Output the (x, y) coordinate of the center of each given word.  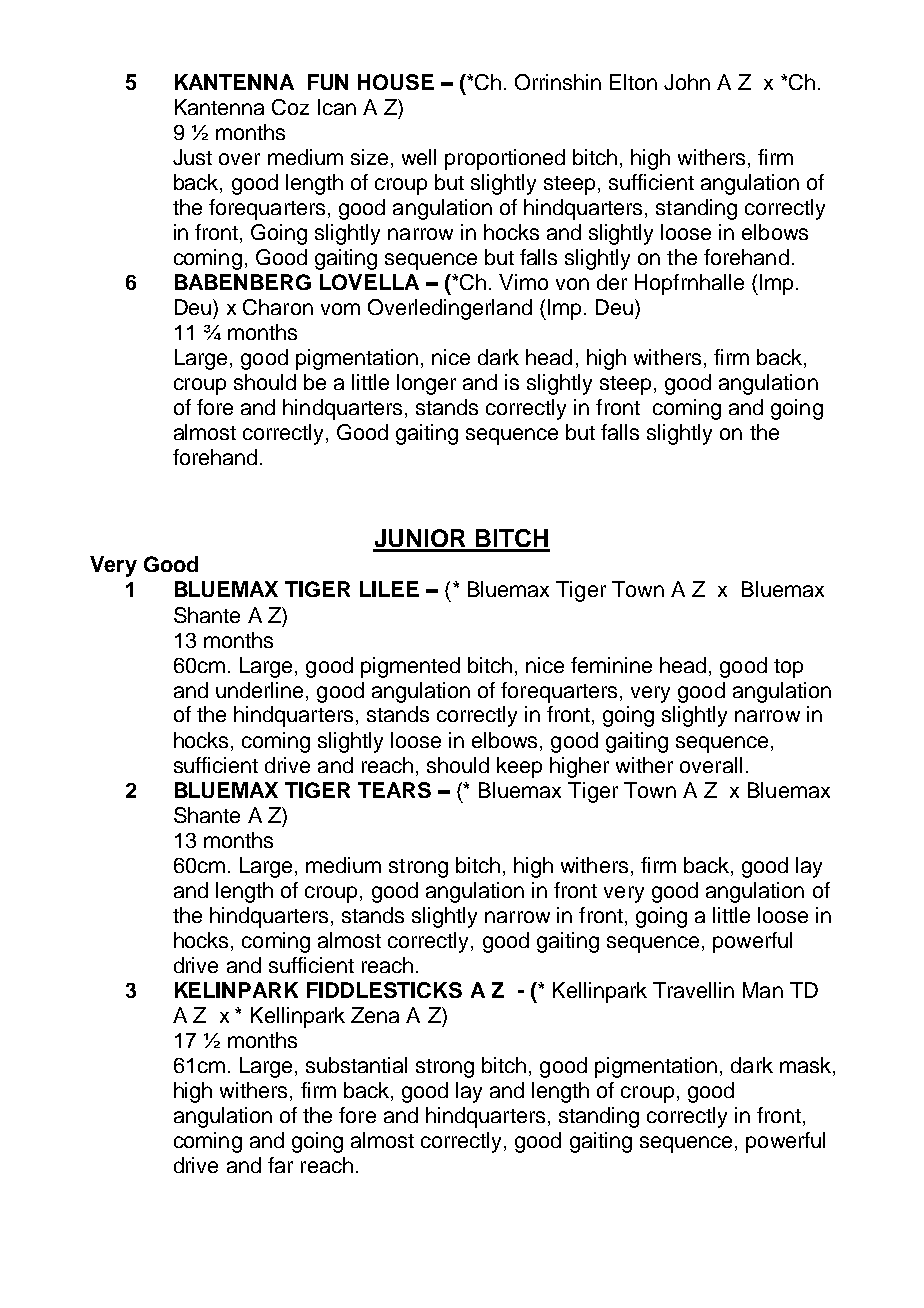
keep (519, 767)
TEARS (394, 790)
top (788, 668)
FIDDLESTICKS (384, 990)
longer (426, 384)
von (572, 284)
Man (763, 990)
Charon (278, 307)
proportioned (505, 159)
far (280, 1165)
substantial (356, 1065)
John (687, 82)
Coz (290, 107)
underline (259, 690)
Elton (633, 82)
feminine (611, 665)
